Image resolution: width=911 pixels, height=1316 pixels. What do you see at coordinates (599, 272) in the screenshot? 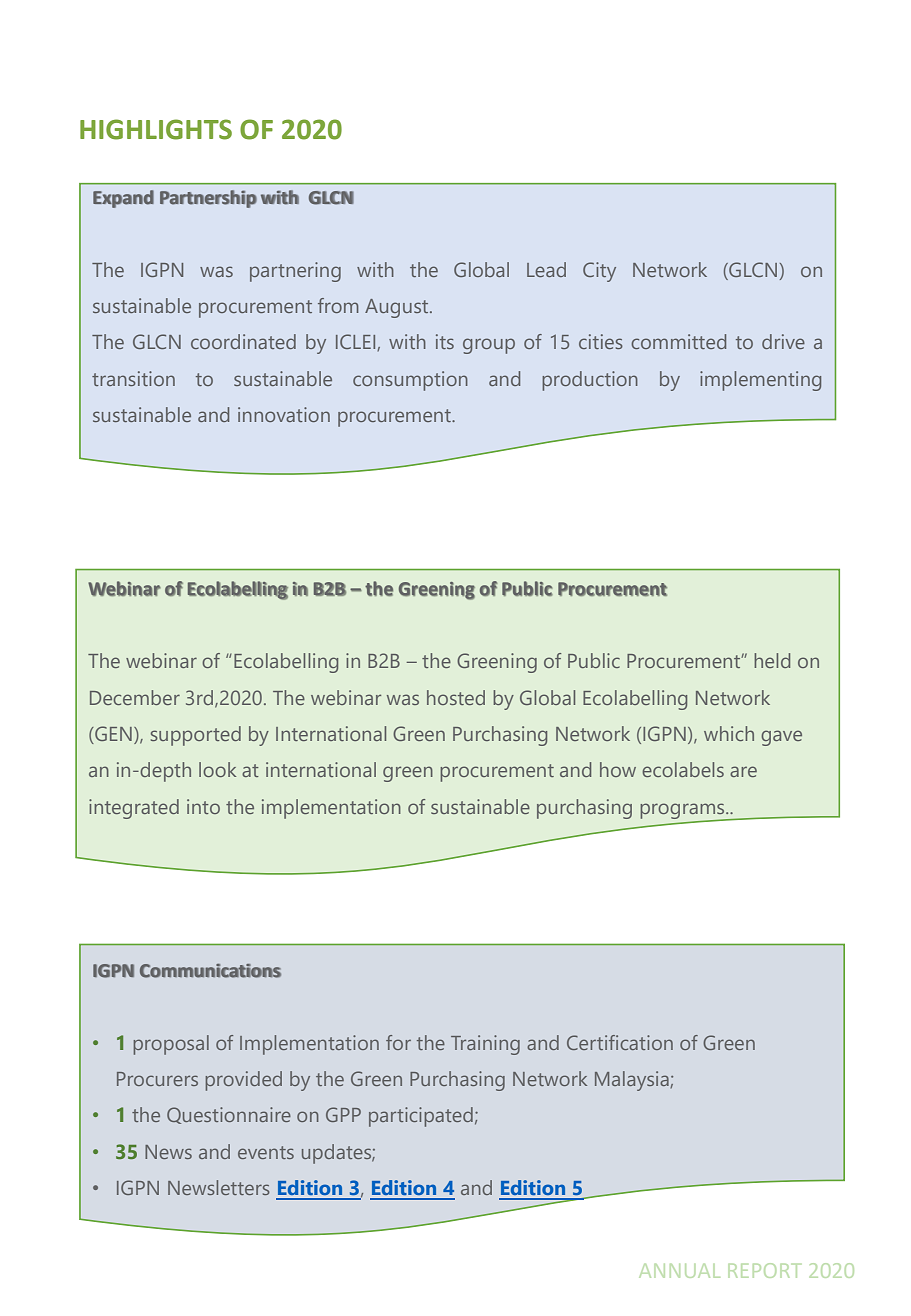
I see `City` at bounding box center [599, 272].
